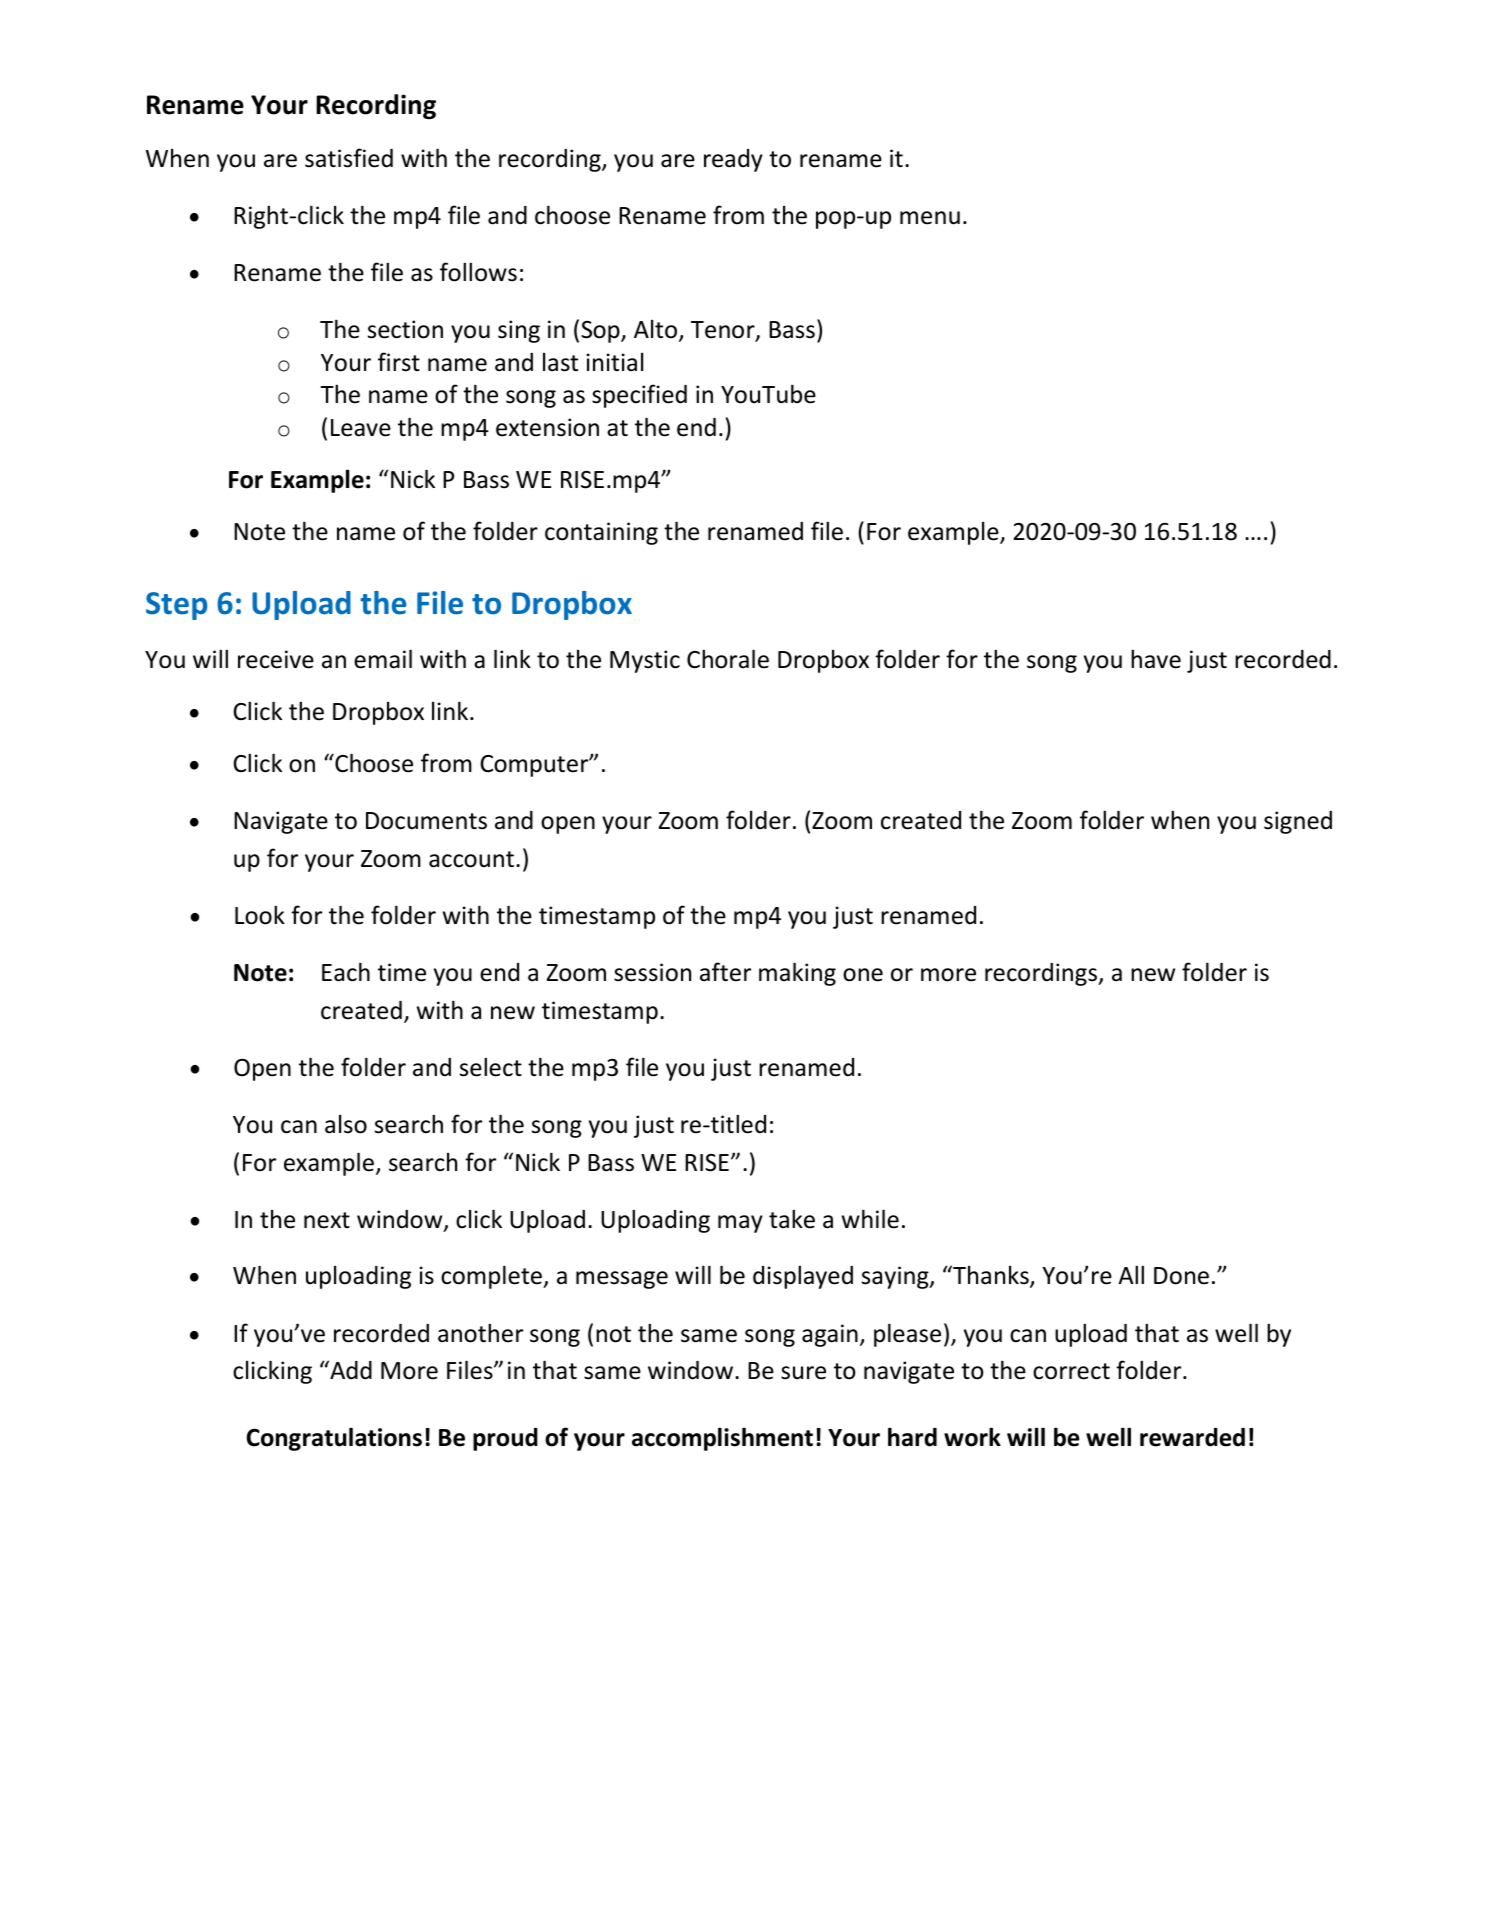  What do you see at coordinates (350, 1370) in the page?
I see `Add` at bounding box center [350, 1370].
